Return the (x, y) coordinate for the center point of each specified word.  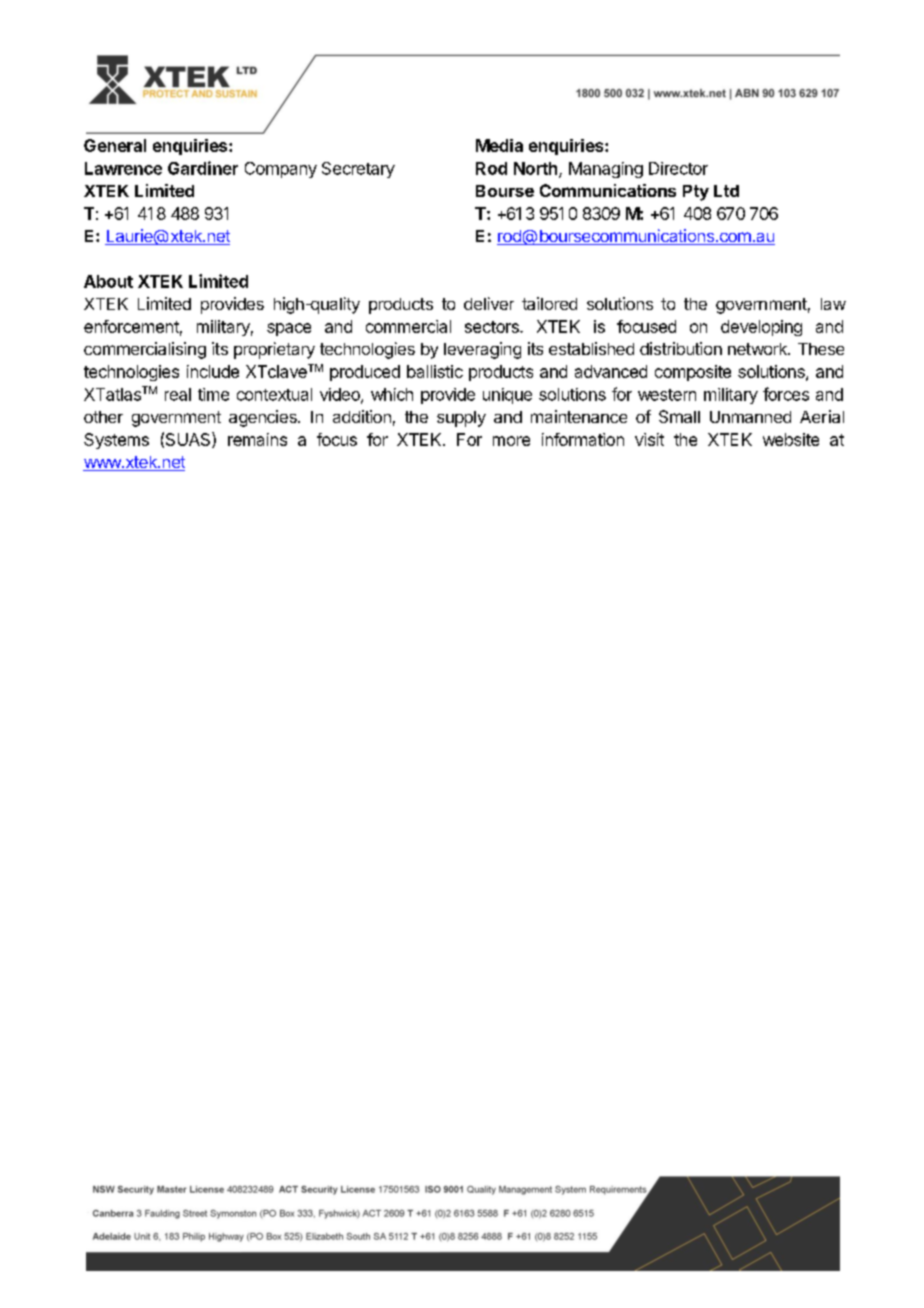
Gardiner (203, 168)
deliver (489, 303)
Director (678, 168)
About (108, 281)
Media (499, 145)
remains (257, 439)
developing (761, 328)
